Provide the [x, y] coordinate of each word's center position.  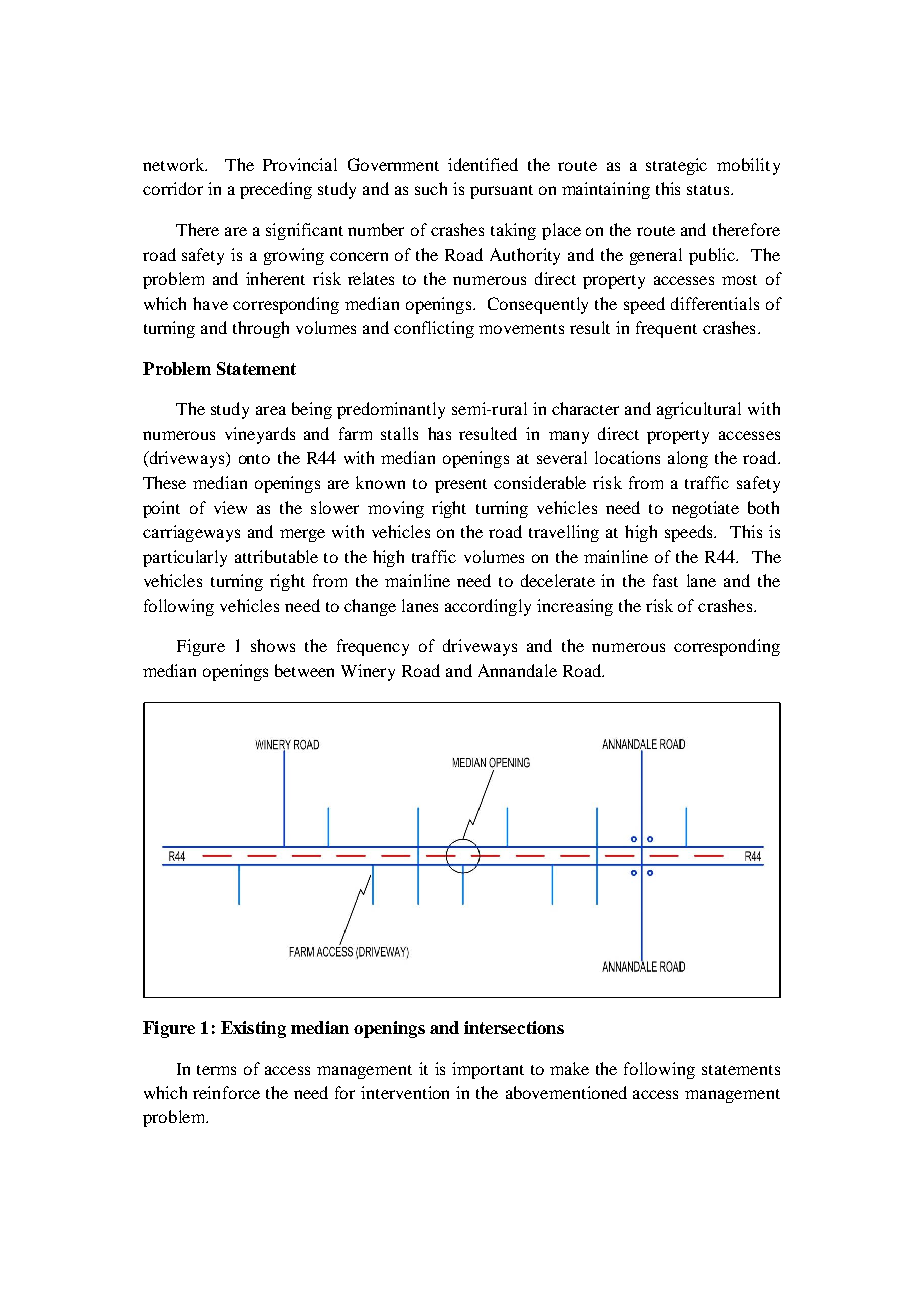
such [431, 188]
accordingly [488, 607]
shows [273, 645]
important [488, 1070]
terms [216, 1070]
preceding [276, 190]
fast [665, 580]
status [709, 190]
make [569, 1068]
